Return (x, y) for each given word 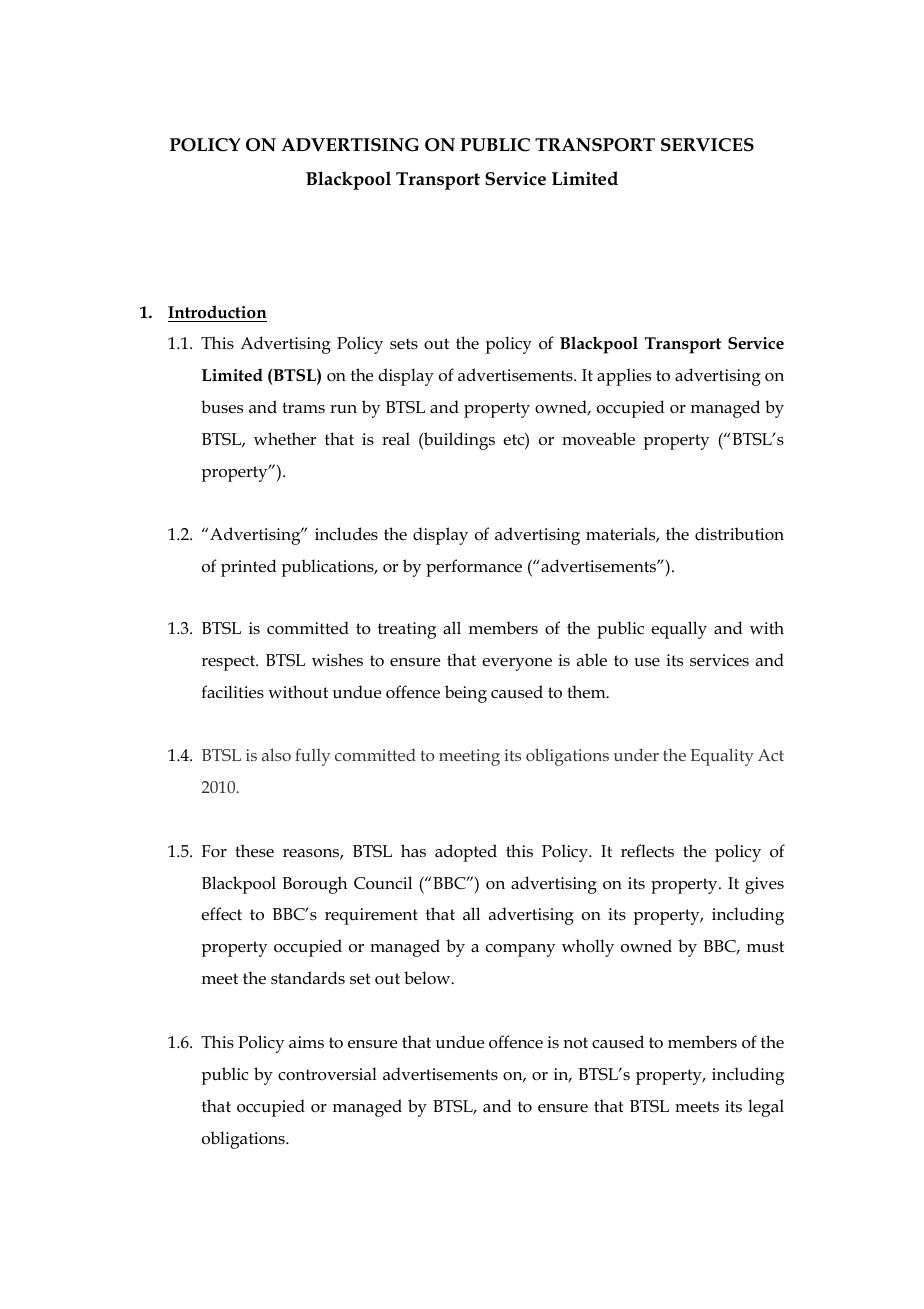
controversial (327, 1074)
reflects (647, 851)
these (254, 851)
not (575, 1043)
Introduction (217, 312)
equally (679, 630)
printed (249, 568)
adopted (466, 853)
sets (404, 343)
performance (474, 568)
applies (624, 377)
